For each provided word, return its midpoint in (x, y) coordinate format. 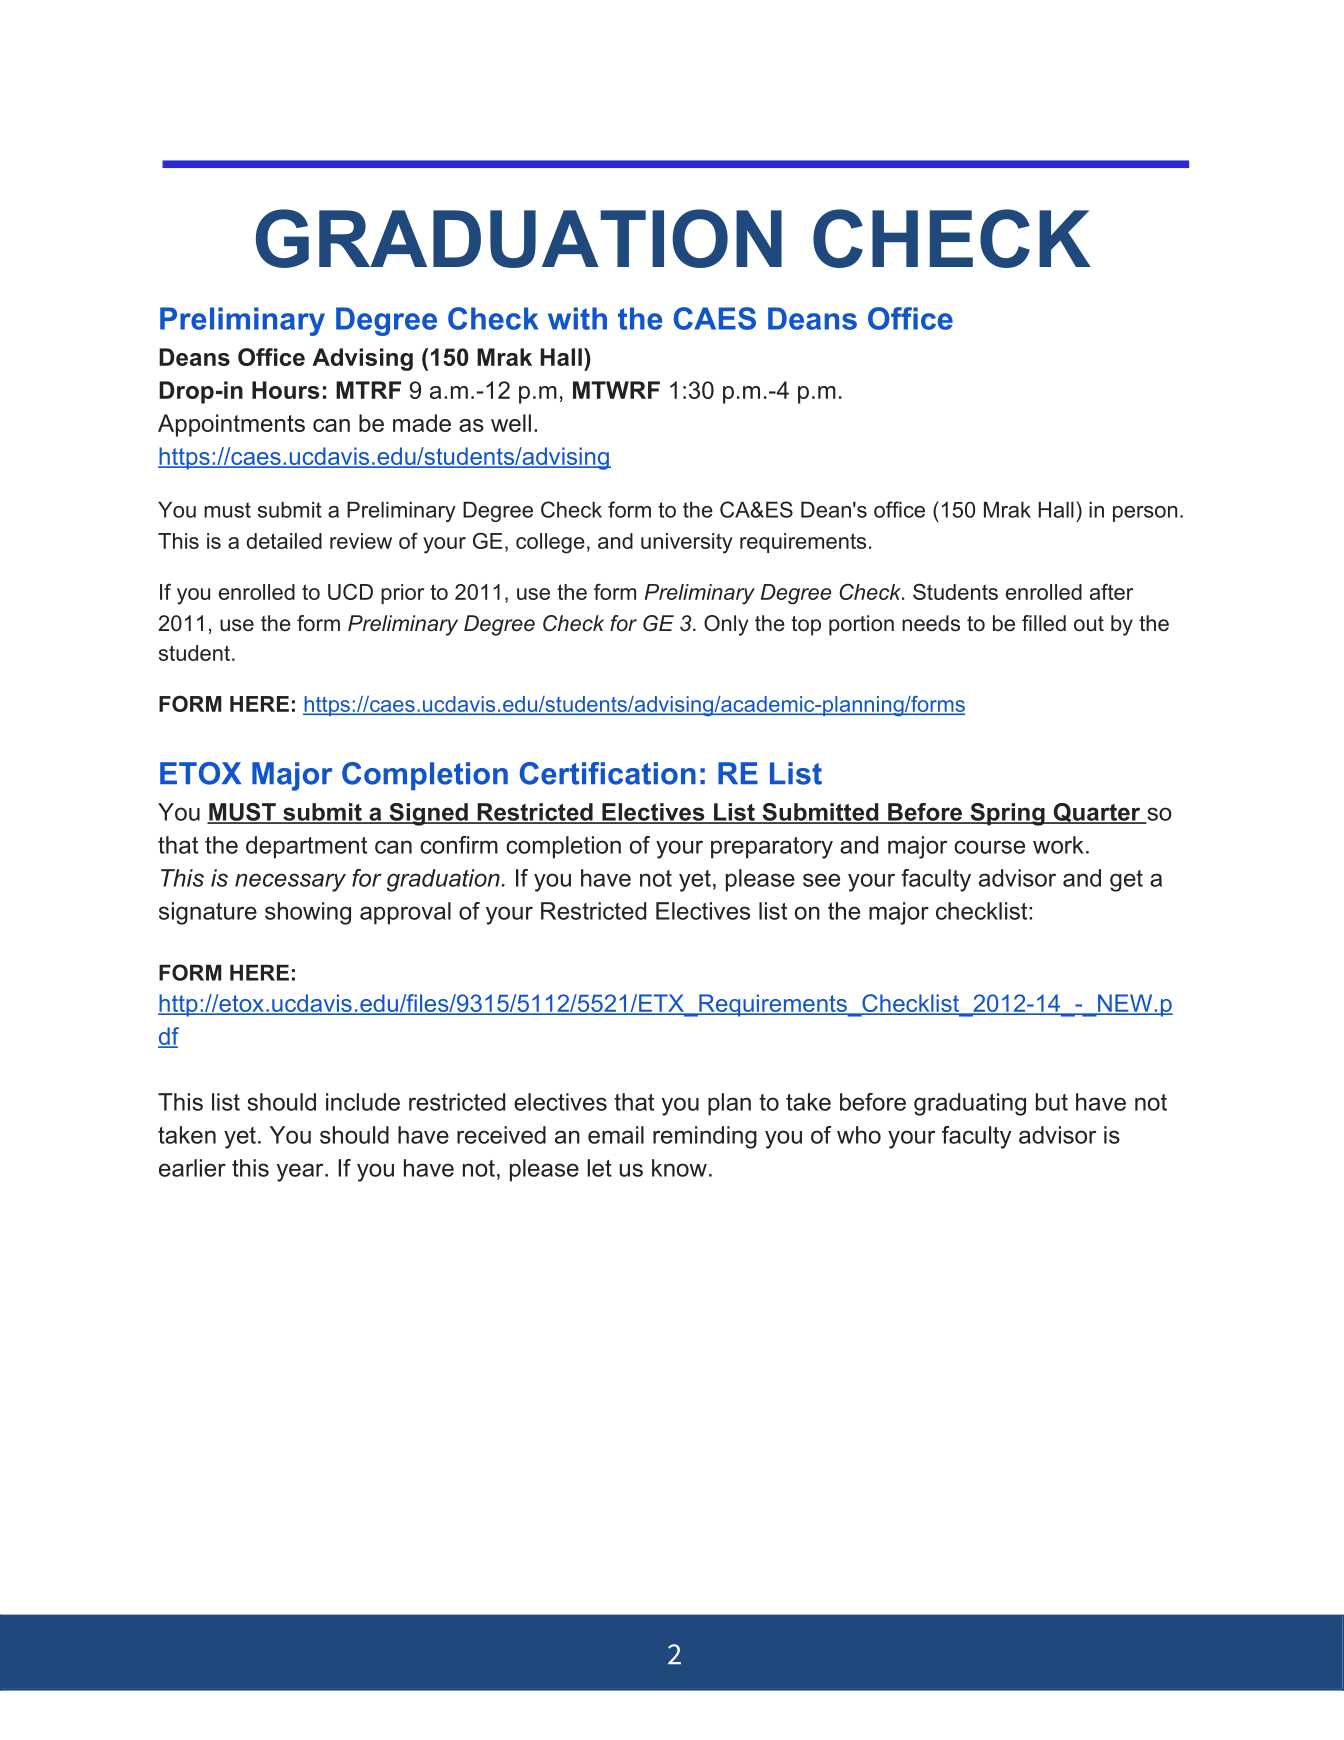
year (301, 1172)
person (1145, 514)
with (577, 318)
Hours (286, 390)
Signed (428, 814)
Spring (1007, 814)
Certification (608, 773)
